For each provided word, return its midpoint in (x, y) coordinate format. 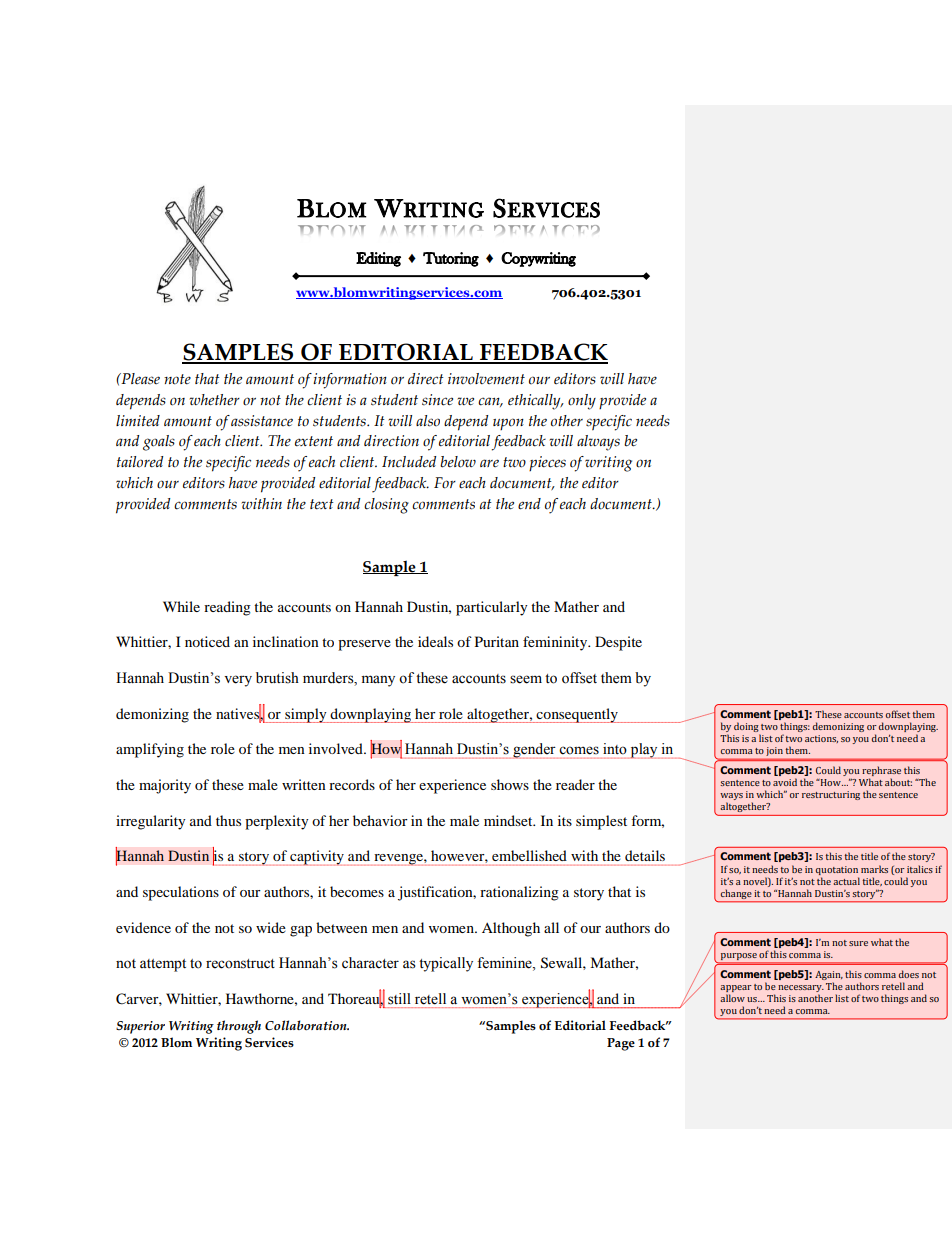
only (582, 402)
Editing (378, 259)
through (239, 1027)
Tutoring (451, 259)
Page (621, 1044)
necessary (801, 988)
